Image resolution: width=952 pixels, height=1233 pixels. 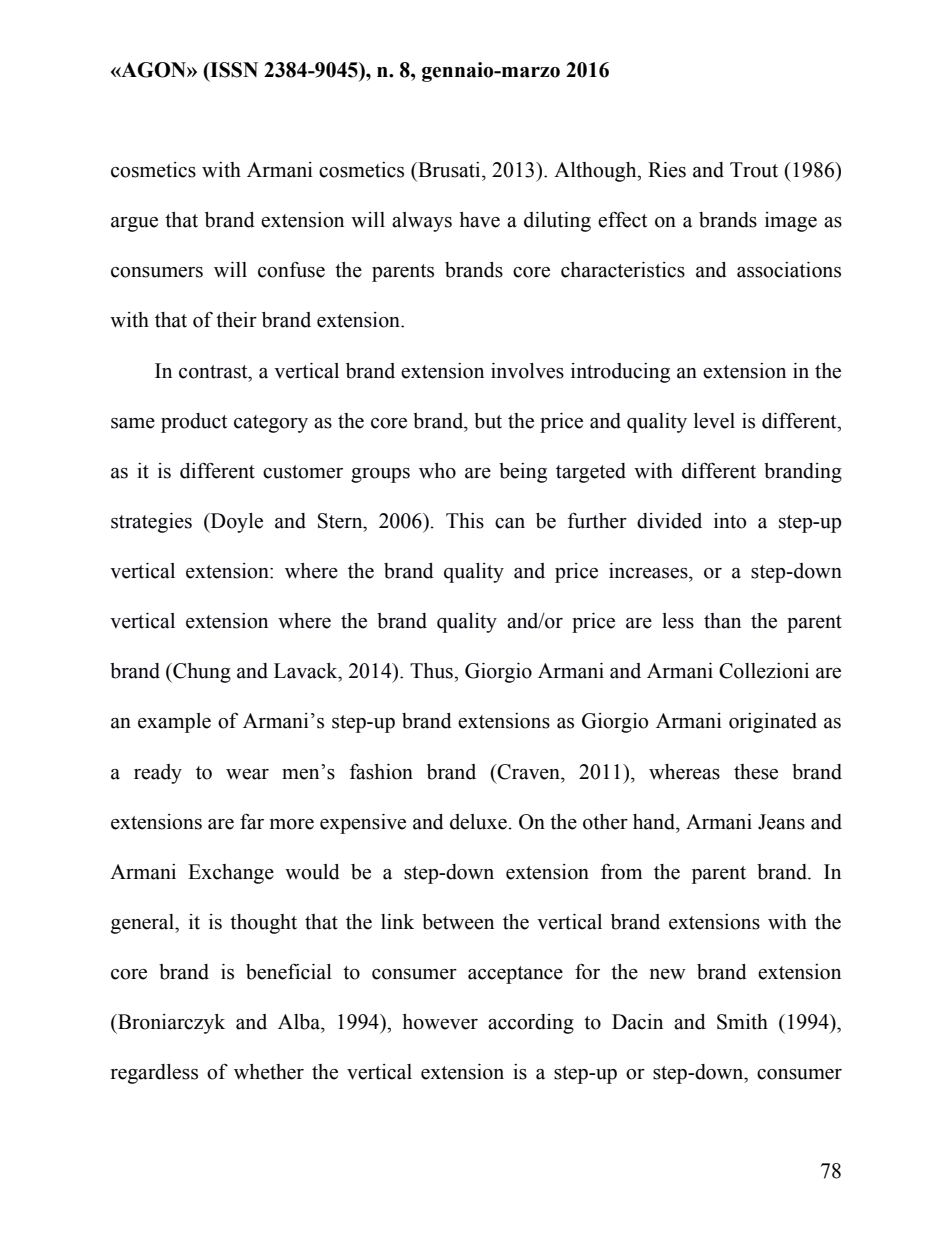 I want to click on Trout, so click(x=754, y=170).
